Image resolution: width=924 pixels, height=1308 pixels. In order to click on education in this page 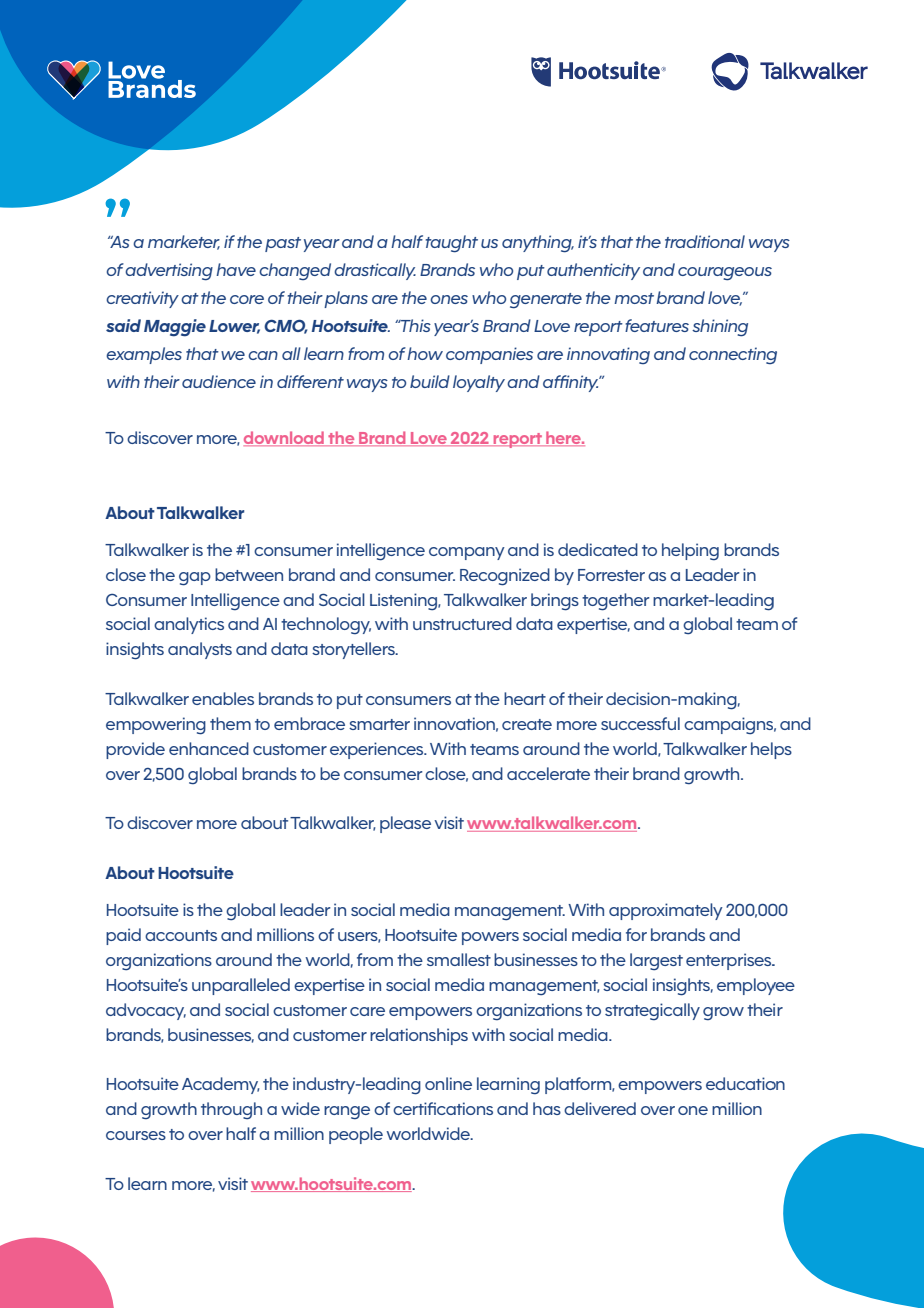, I will do `click(745, 1083)`.
